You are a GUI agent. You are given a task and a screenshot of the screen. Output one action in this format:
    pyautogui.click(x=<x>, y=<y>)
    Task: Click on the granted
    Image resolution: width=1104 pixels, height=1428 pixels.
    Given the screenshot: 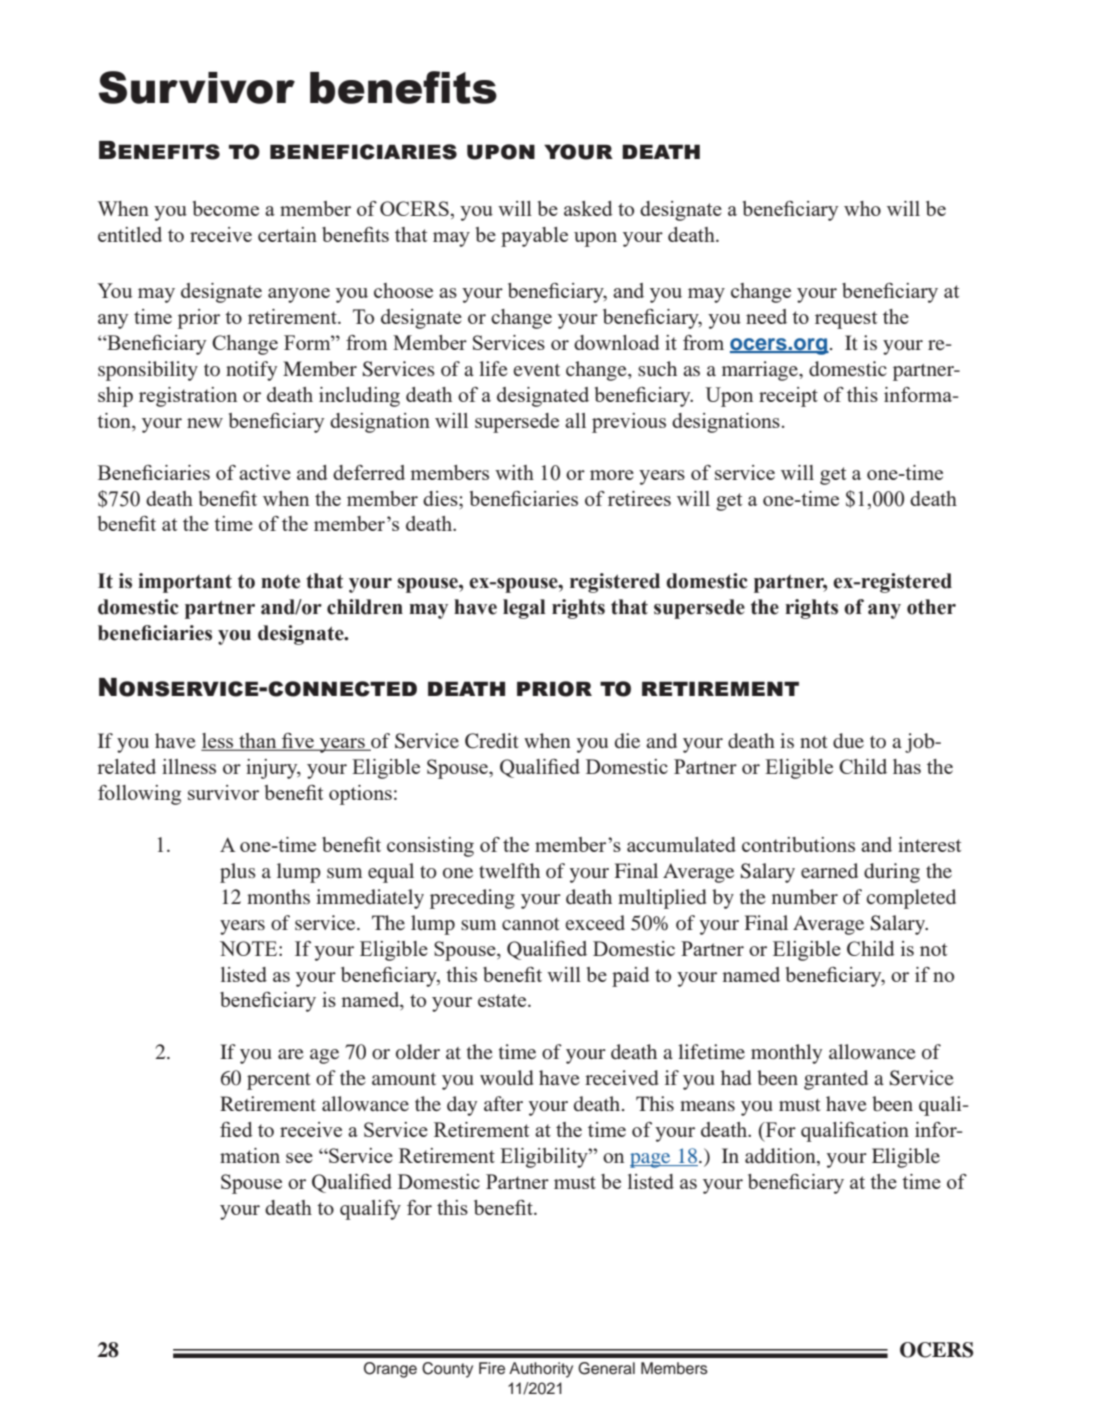 What is the action you would take?
    pyautogui.click(x=836, y=1080)
